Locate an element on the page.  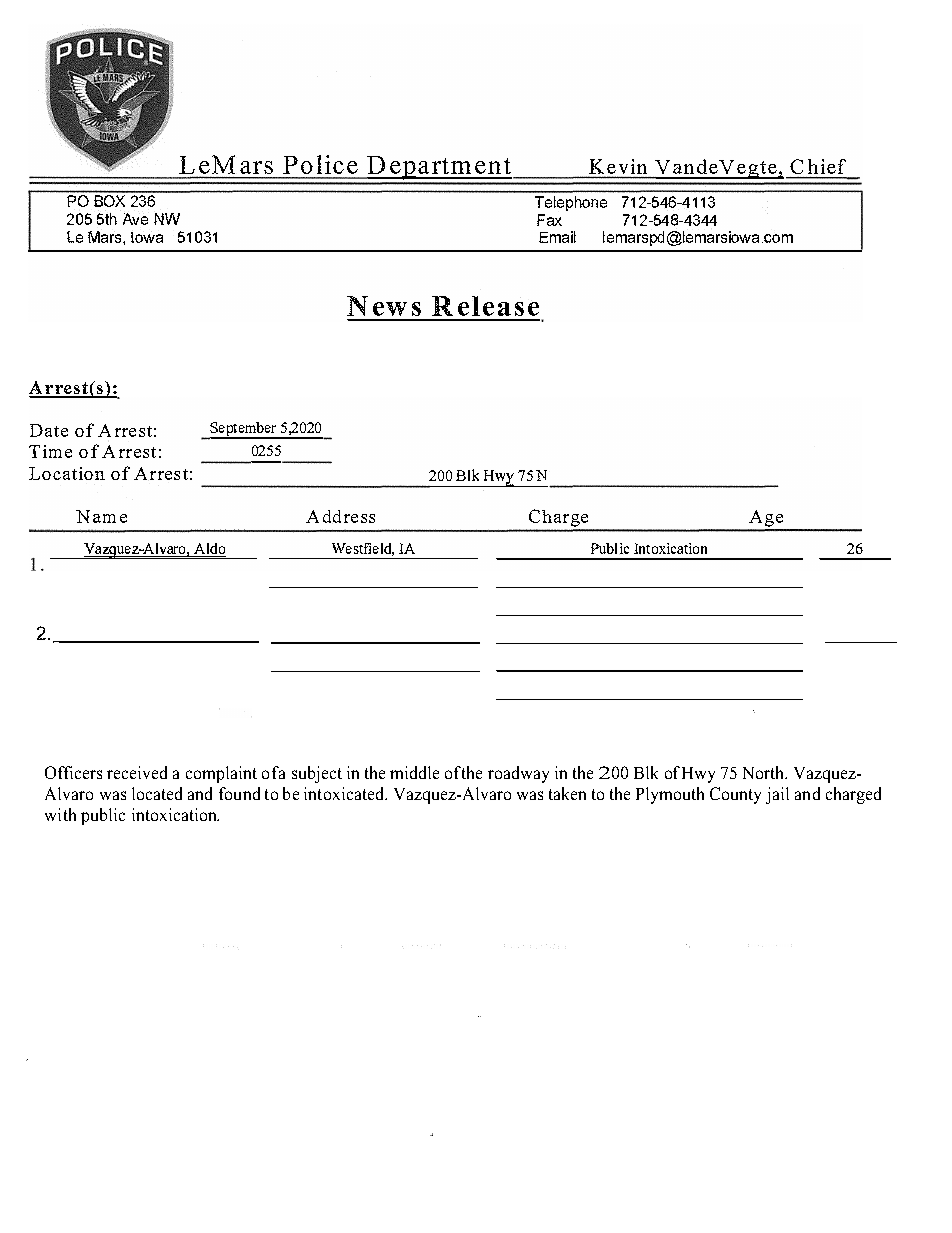
Date is located at coordinates (49, 430).
